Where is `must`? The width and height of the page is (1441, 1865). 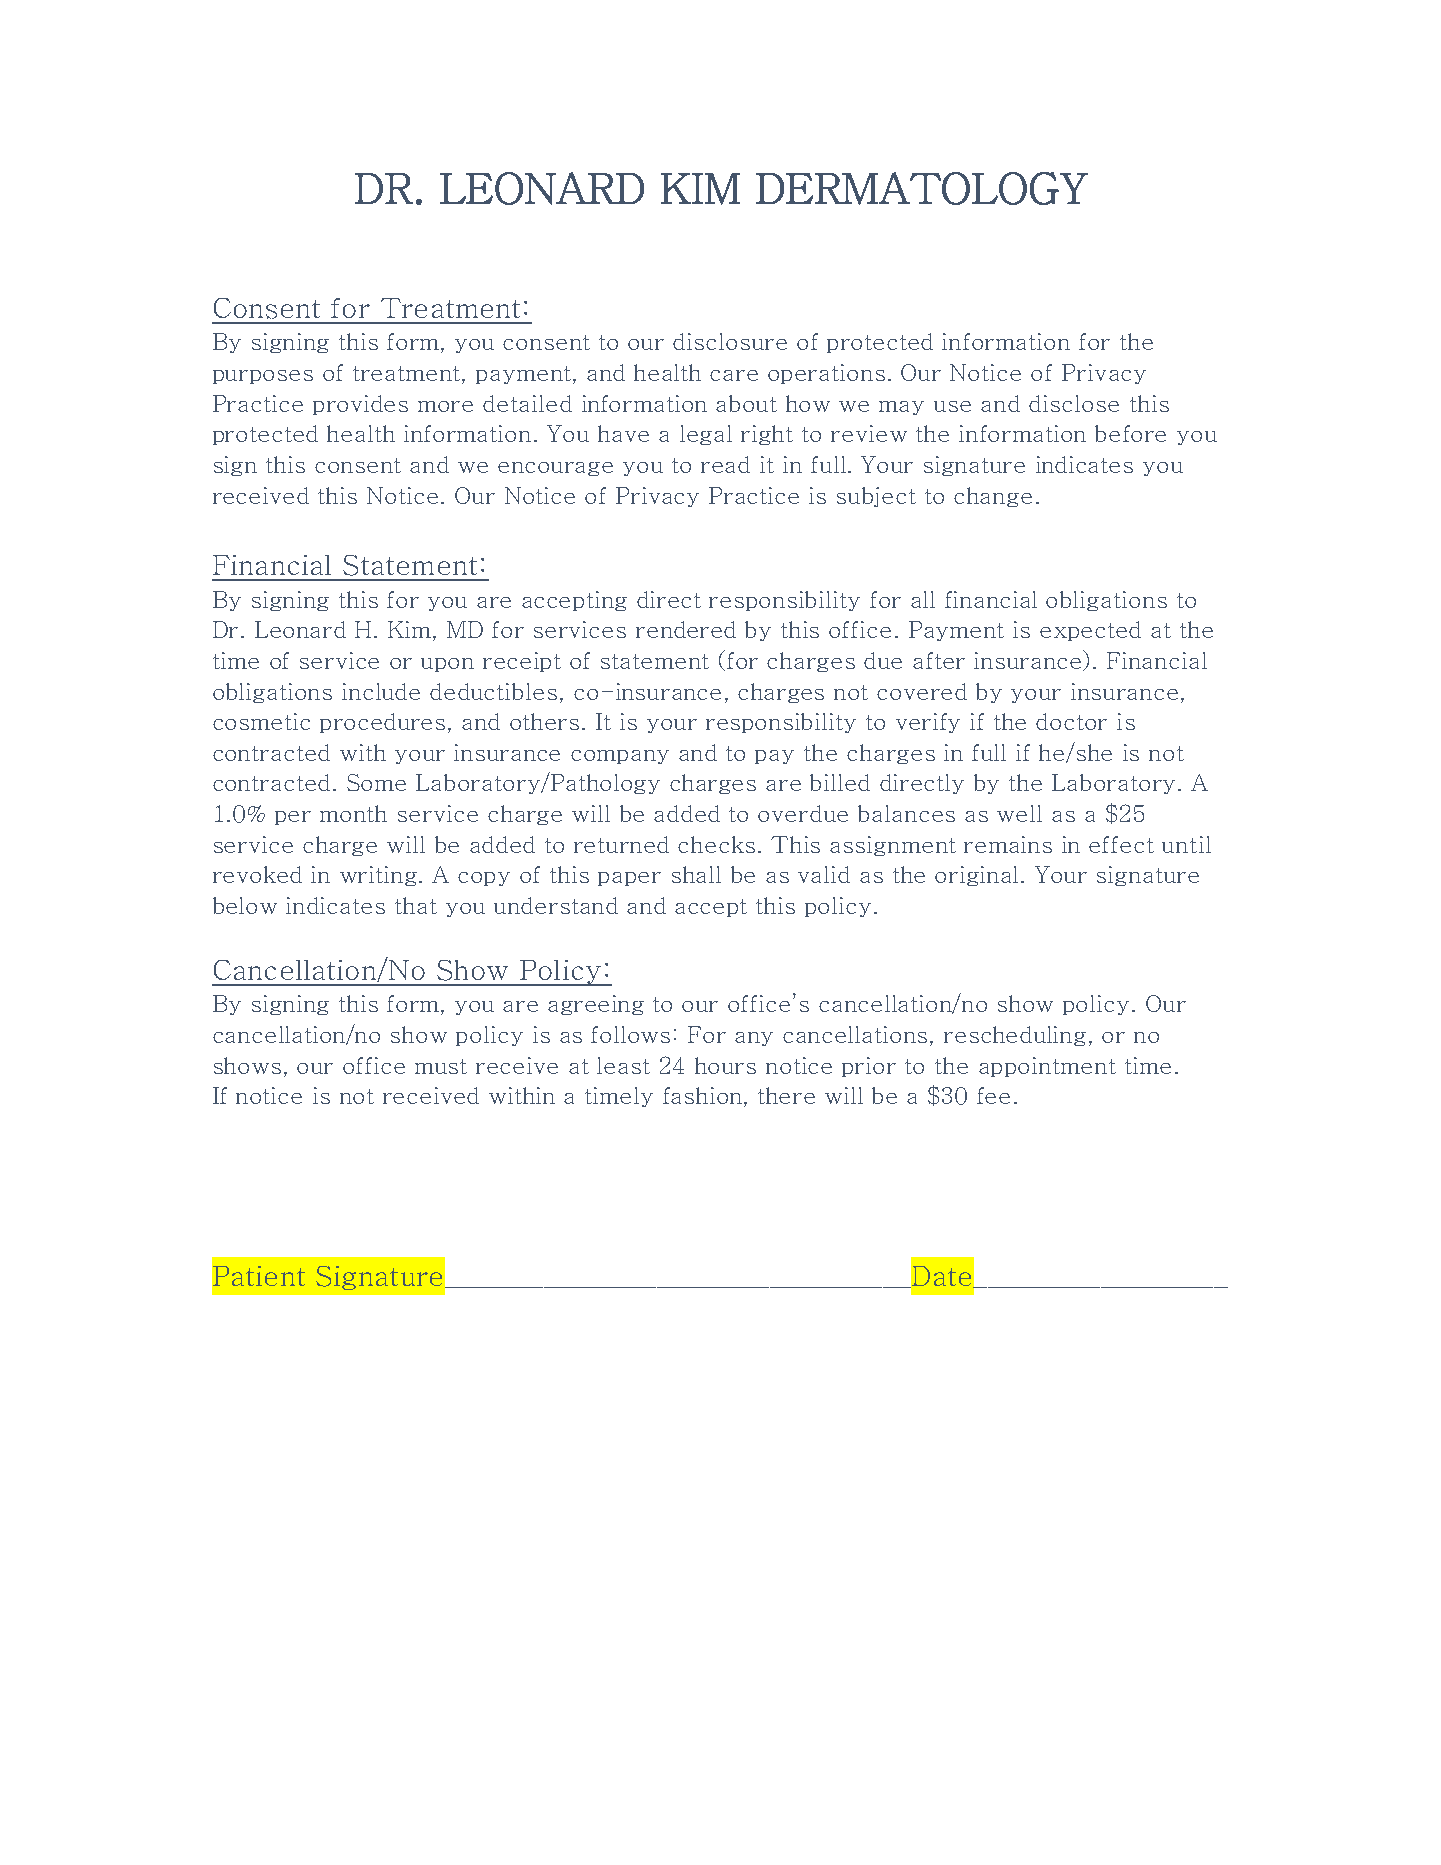
must is located at coordinates (441, 1066).
